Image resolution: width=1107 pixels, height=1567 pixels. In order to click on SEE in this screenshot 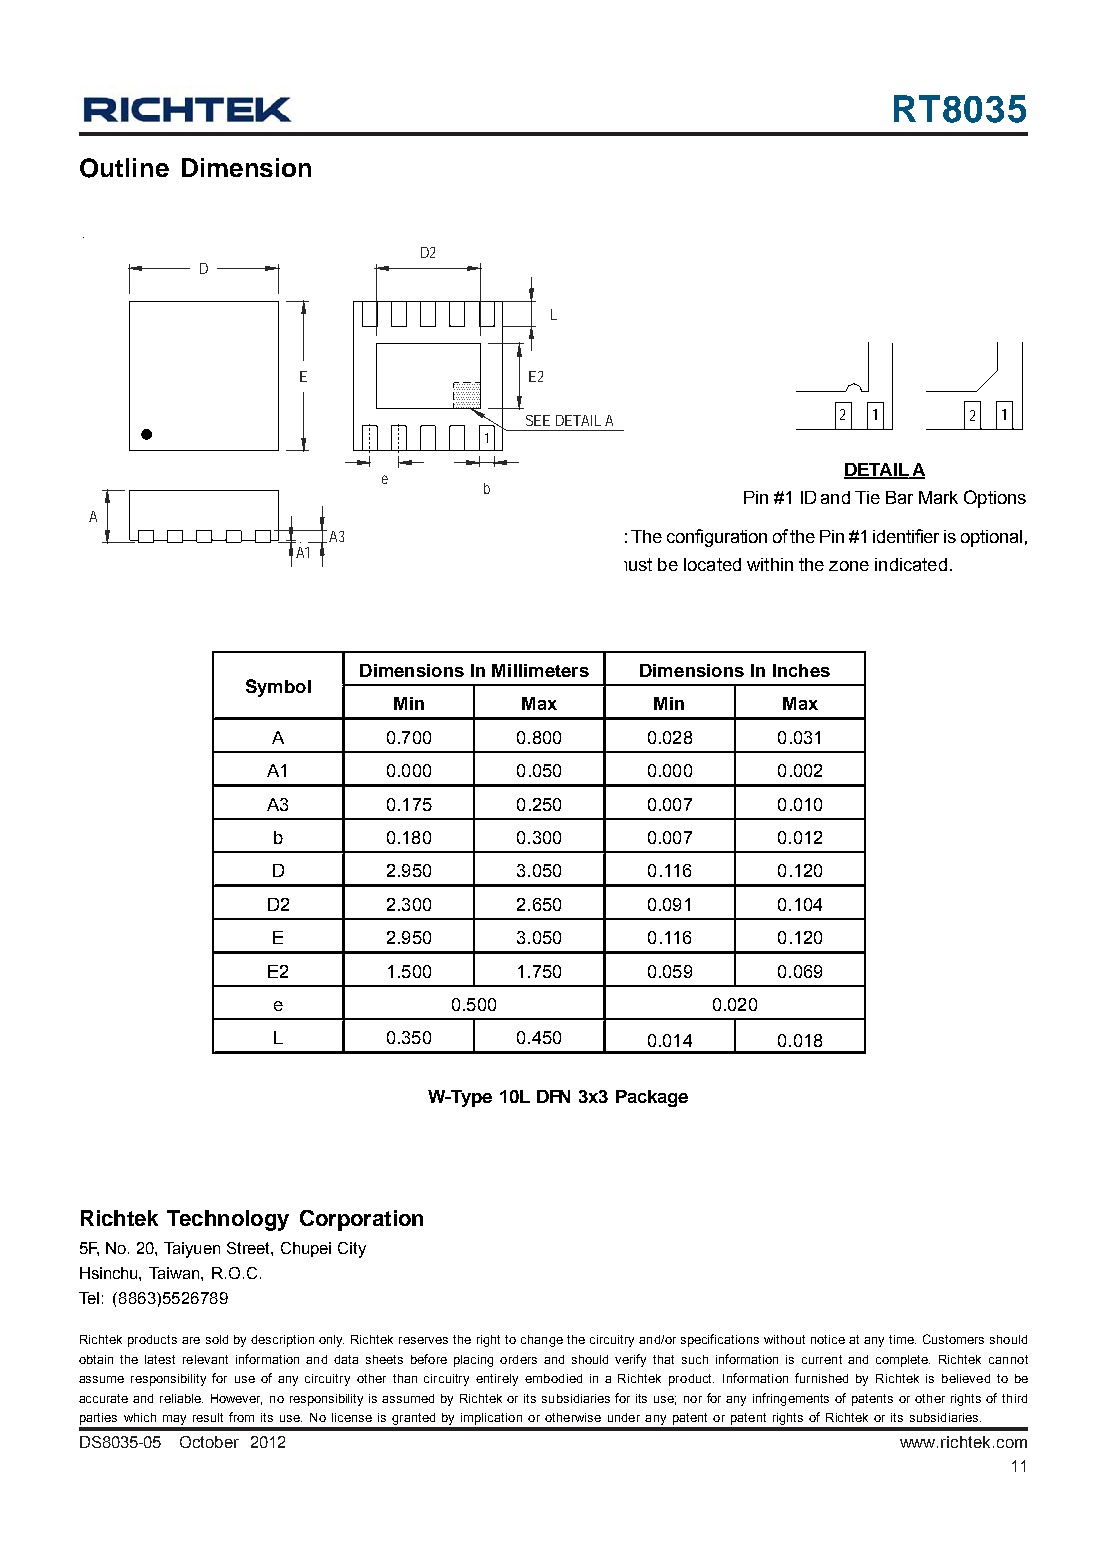, I will do `click(538, 420)`.
